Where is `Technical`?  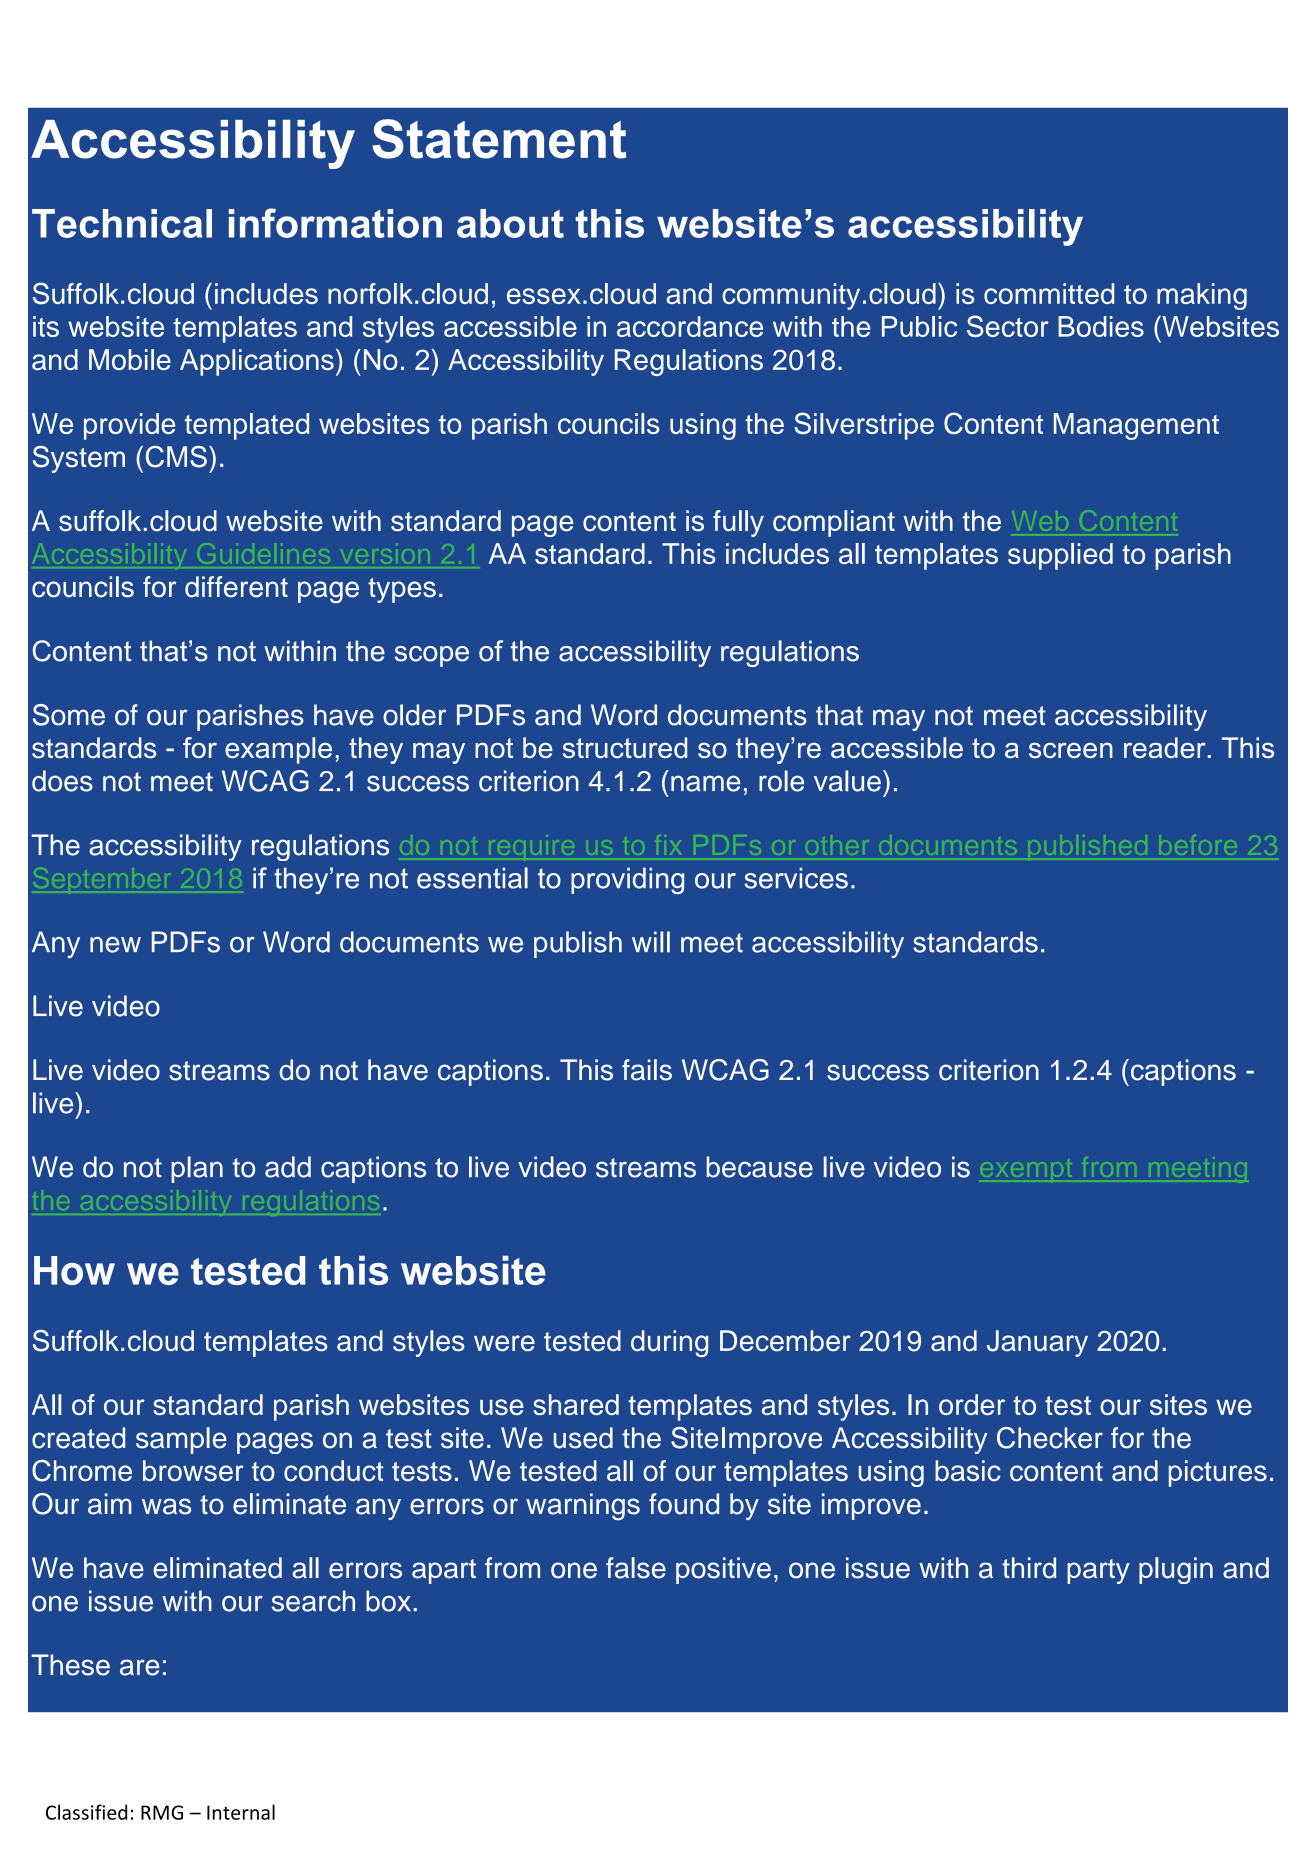 Technical is located at coordinates (122, 223).
